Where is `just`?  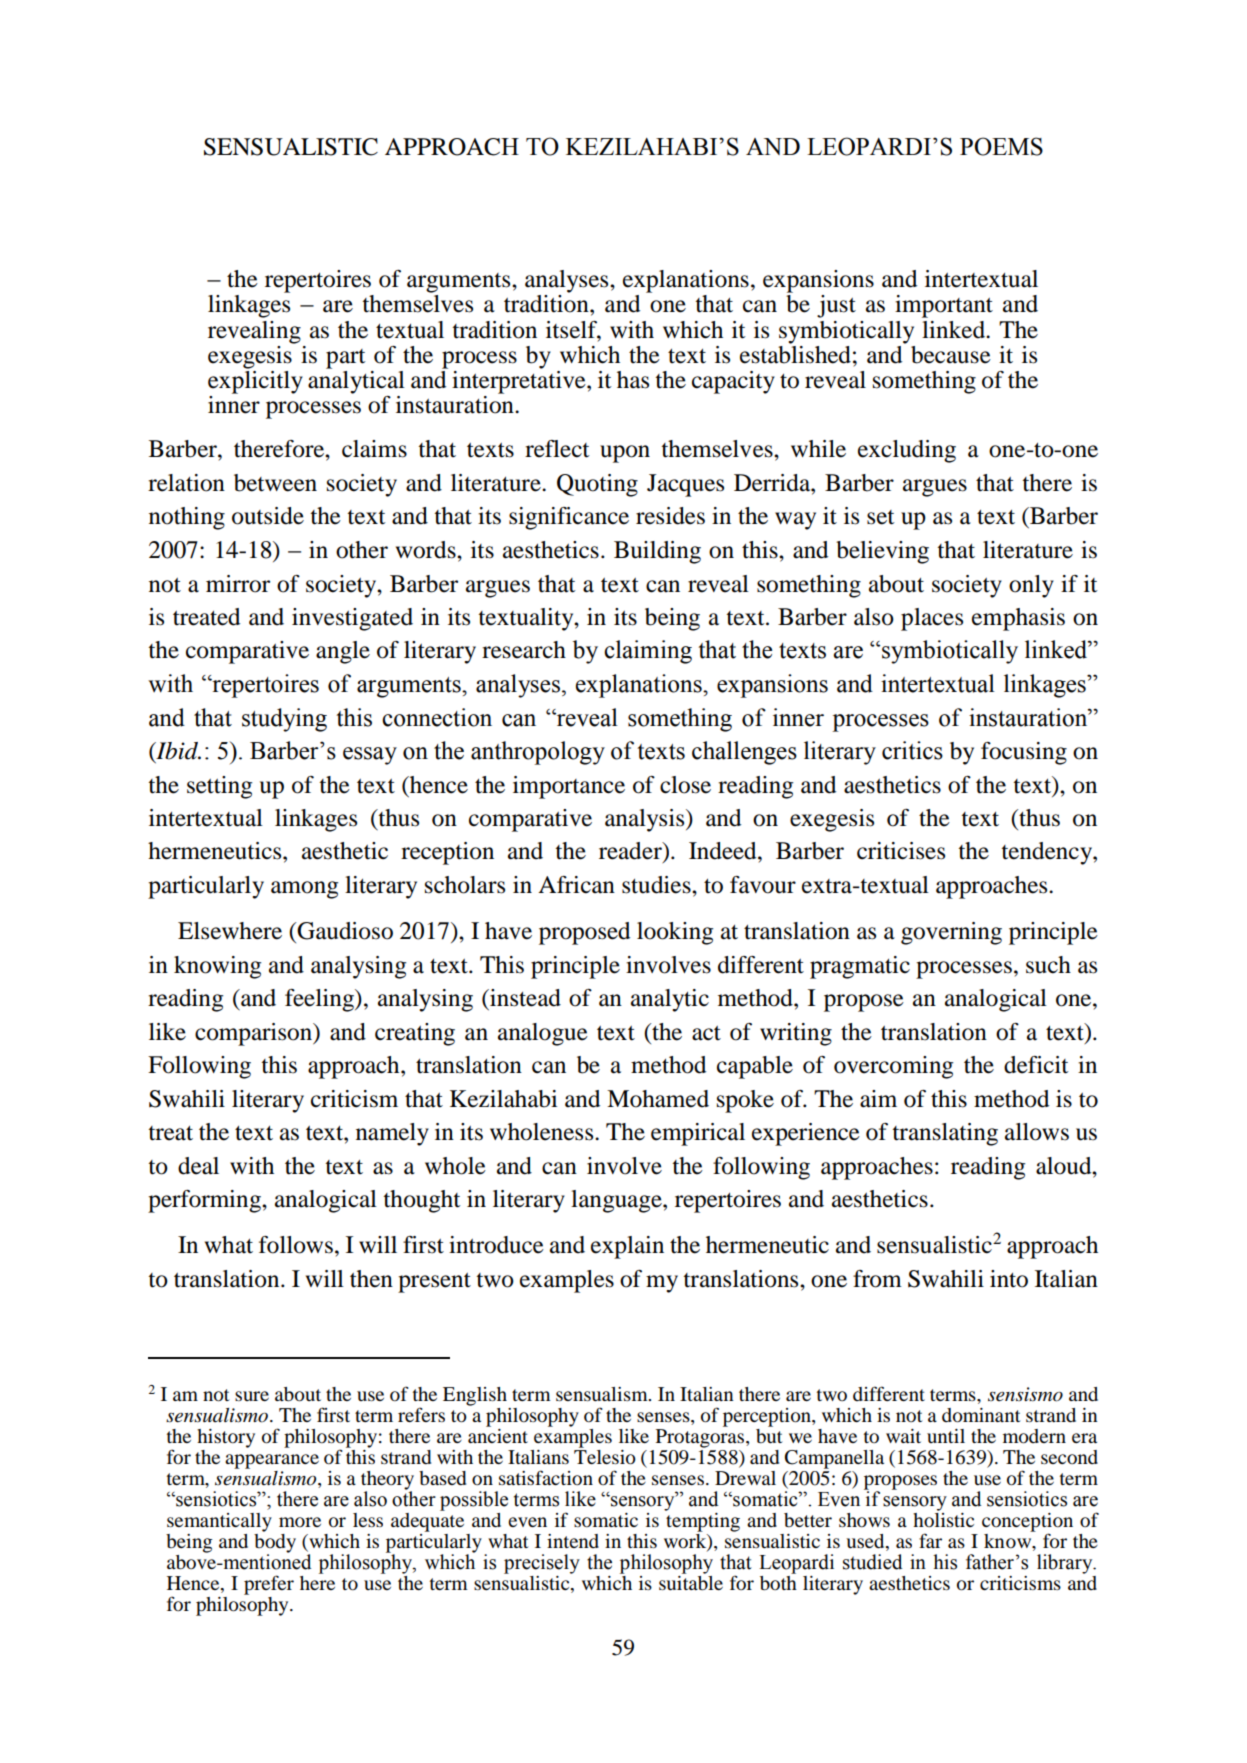
just is located at coordinates (836, 306).
